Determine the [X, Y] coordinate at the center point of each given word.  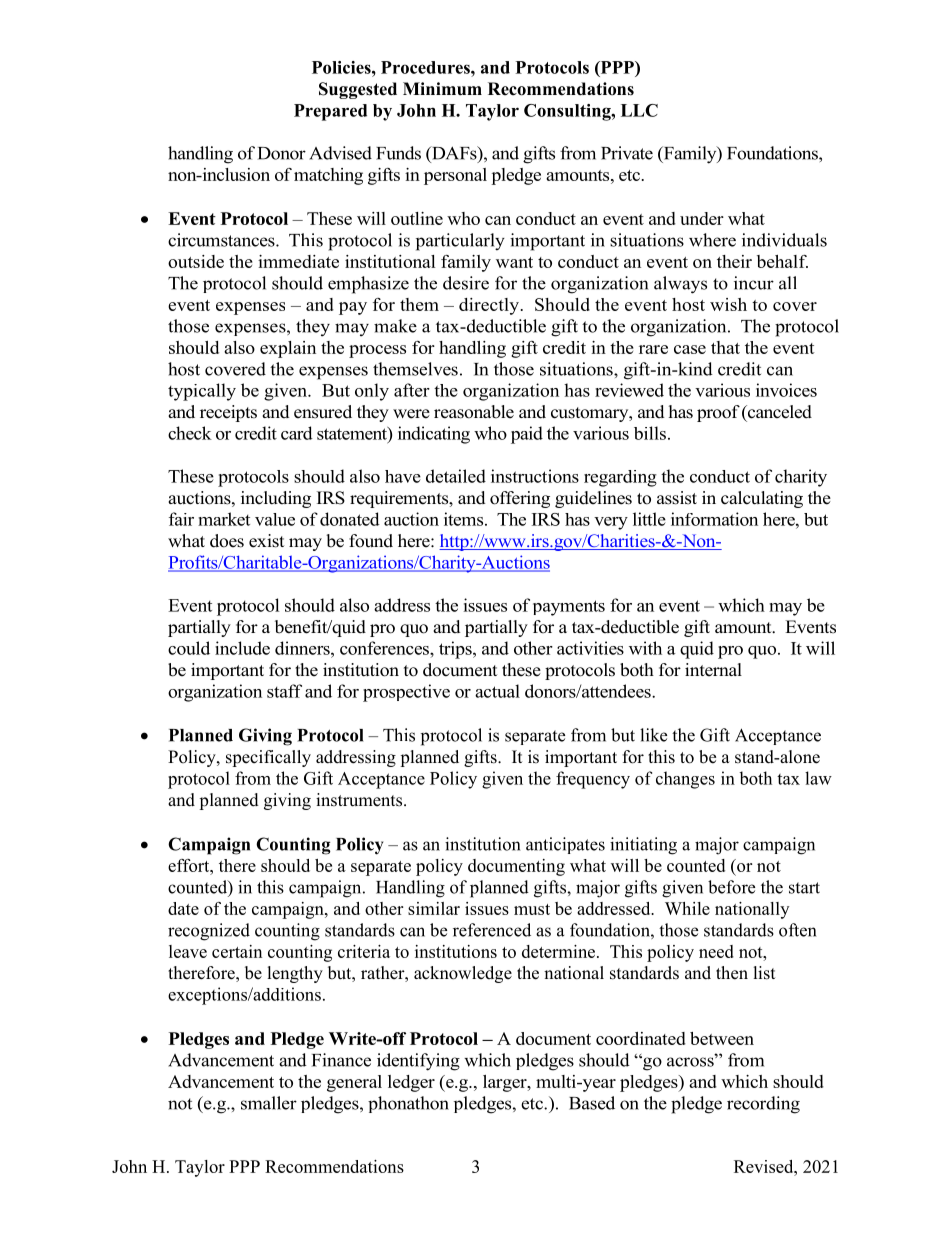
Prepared [330, 112]
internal [713, 670]
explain [288, 349]
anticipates [565, 845]
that [725, 347]
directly [489, 306]
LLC [639, 110]
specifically [268, 758]
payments [569, 608]
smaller [269, 1103]
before [731, 887]
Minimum [442, 89]
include [242, 648]
